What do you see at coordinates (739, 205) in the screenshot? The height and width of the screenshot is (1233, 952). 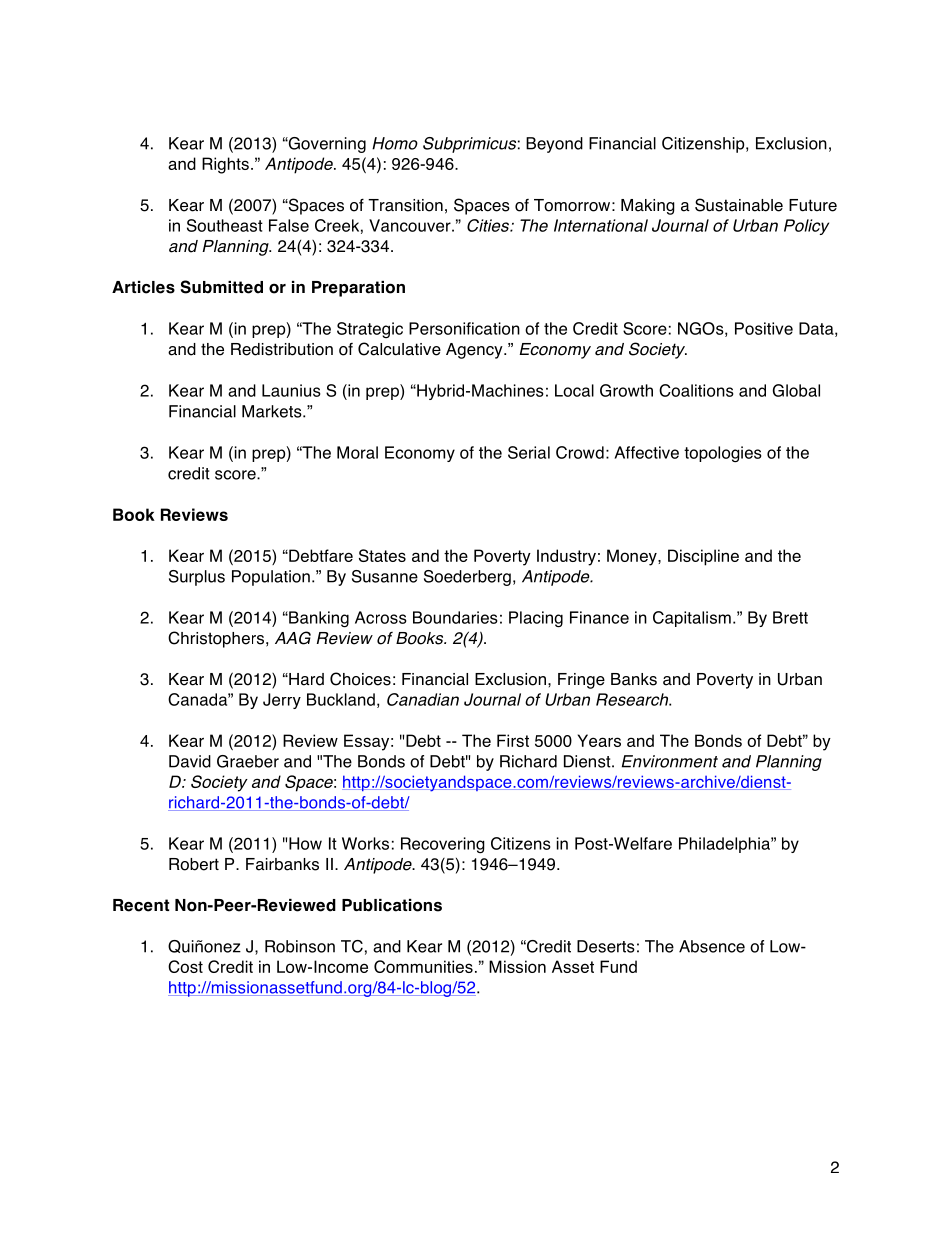 I see `Sustainable` at bounding box center [739, 205].
